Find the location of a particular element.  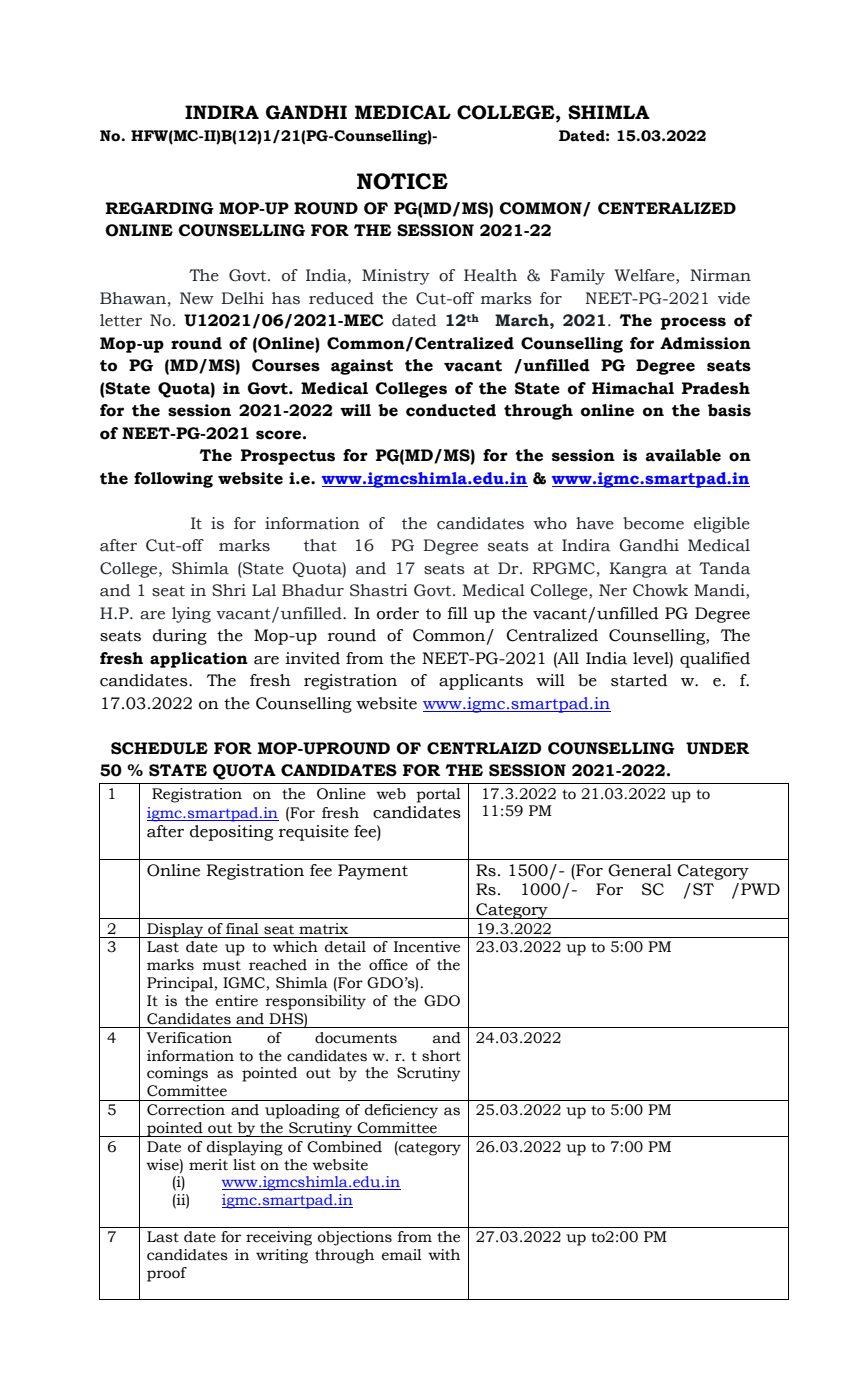

UNDER is located at coordinates (717, 748).
